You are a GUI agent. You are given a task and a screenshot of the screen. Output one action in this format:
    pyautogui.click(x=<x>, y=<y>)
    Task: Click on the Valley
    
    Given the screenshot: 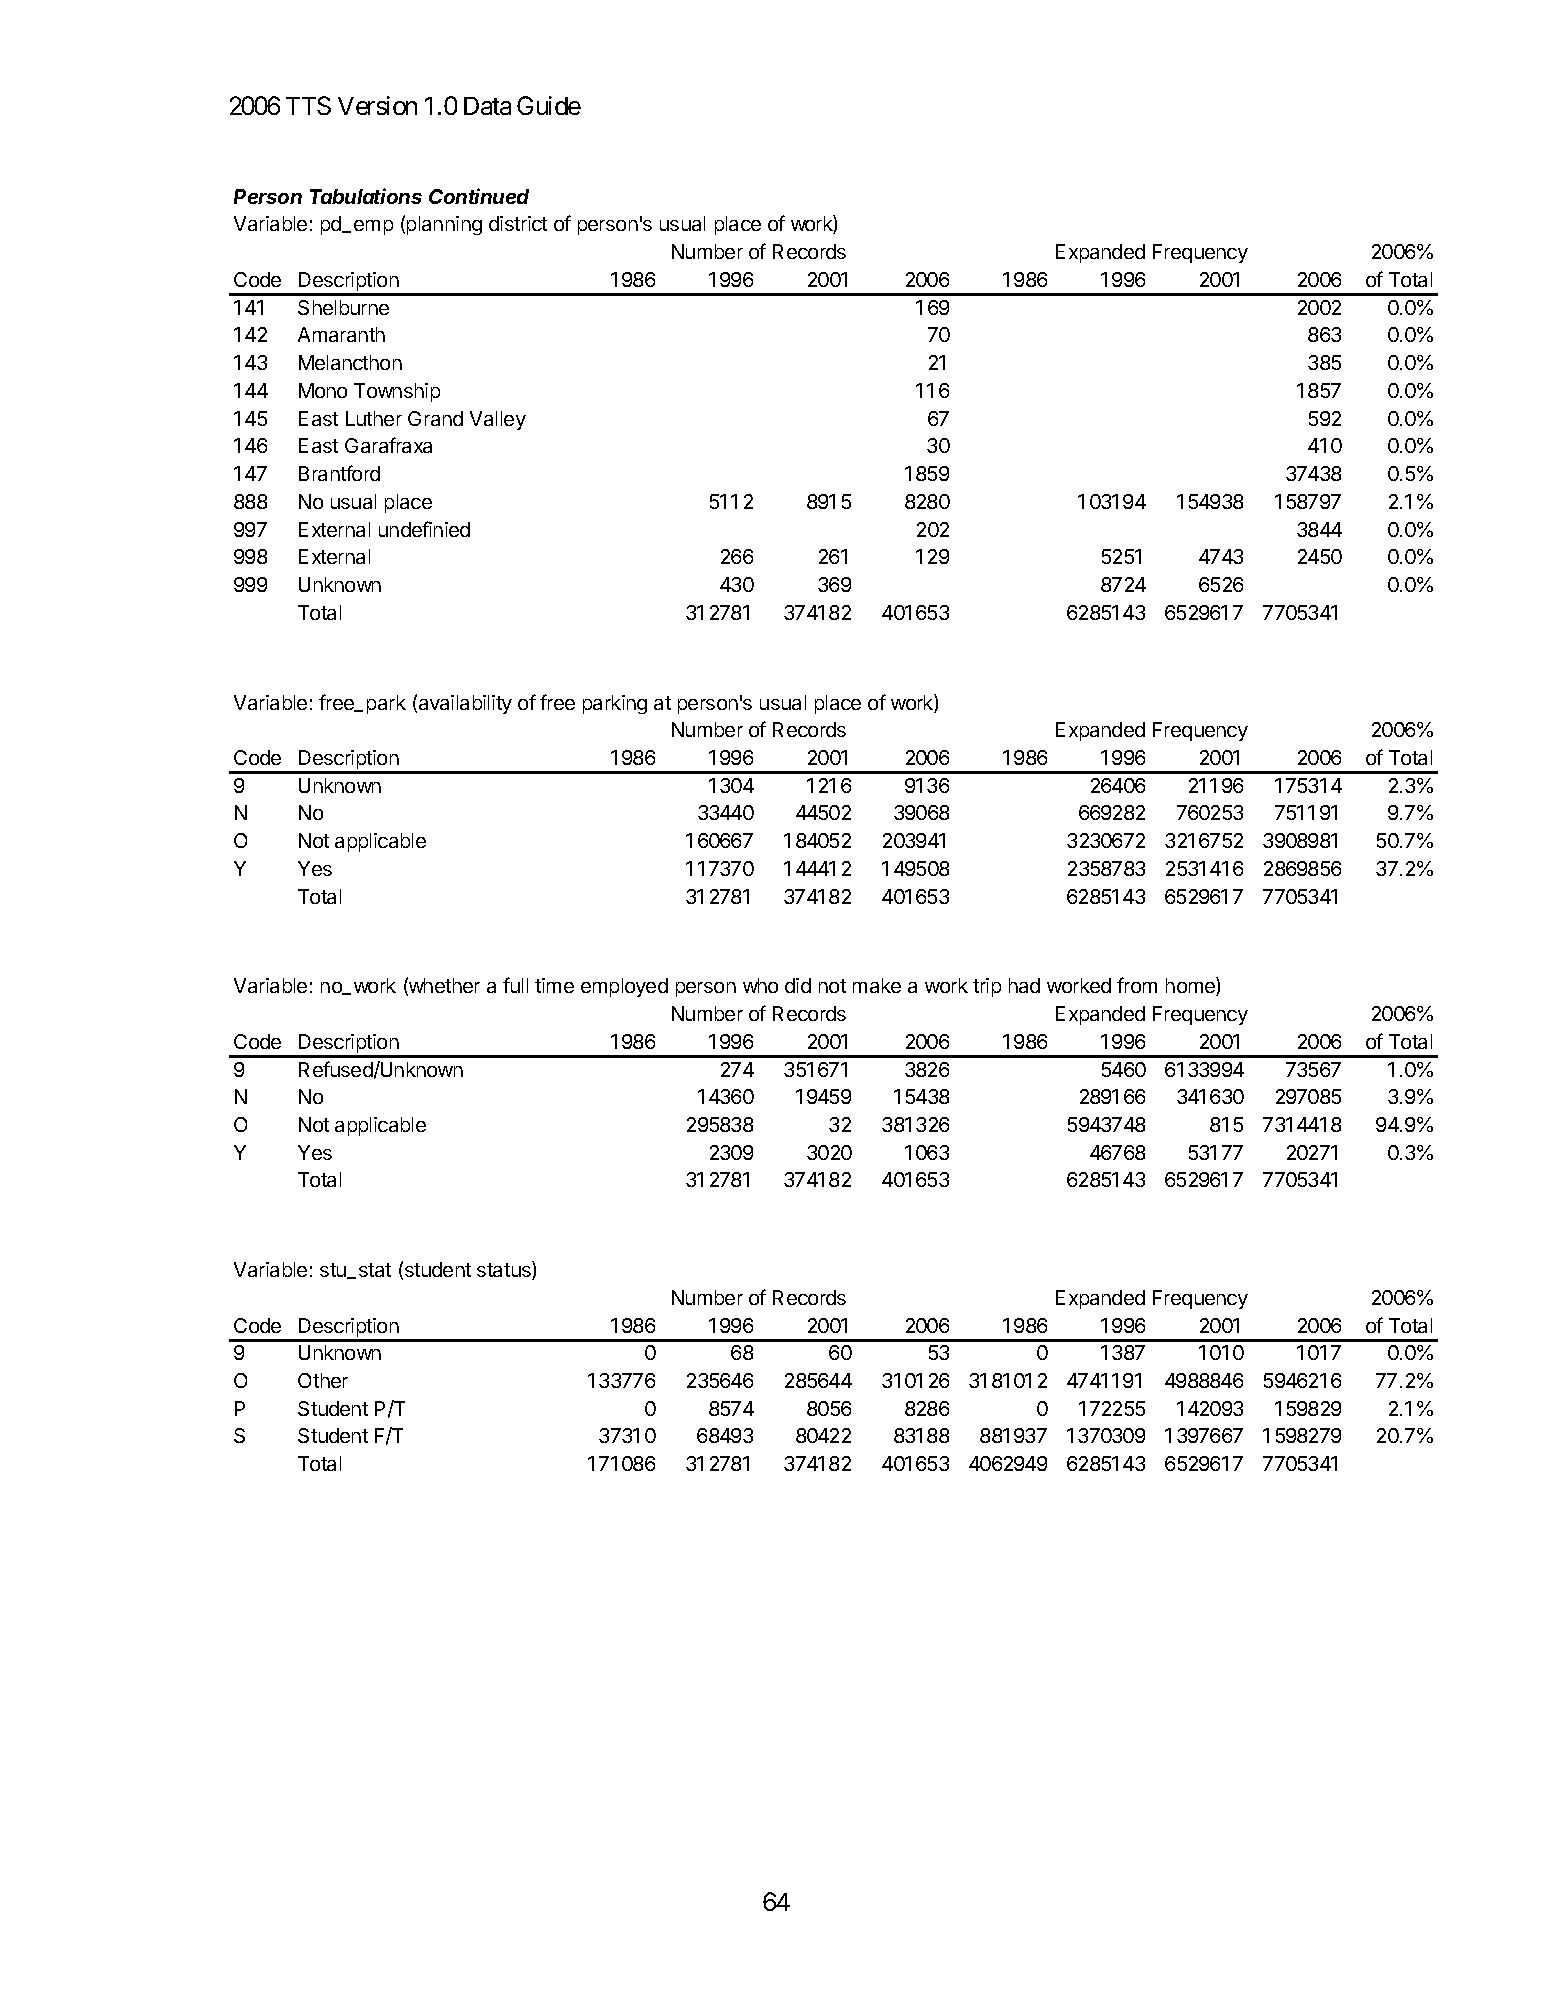 What is the action you would take?
    pyautogui.click(x=498, y=420)
